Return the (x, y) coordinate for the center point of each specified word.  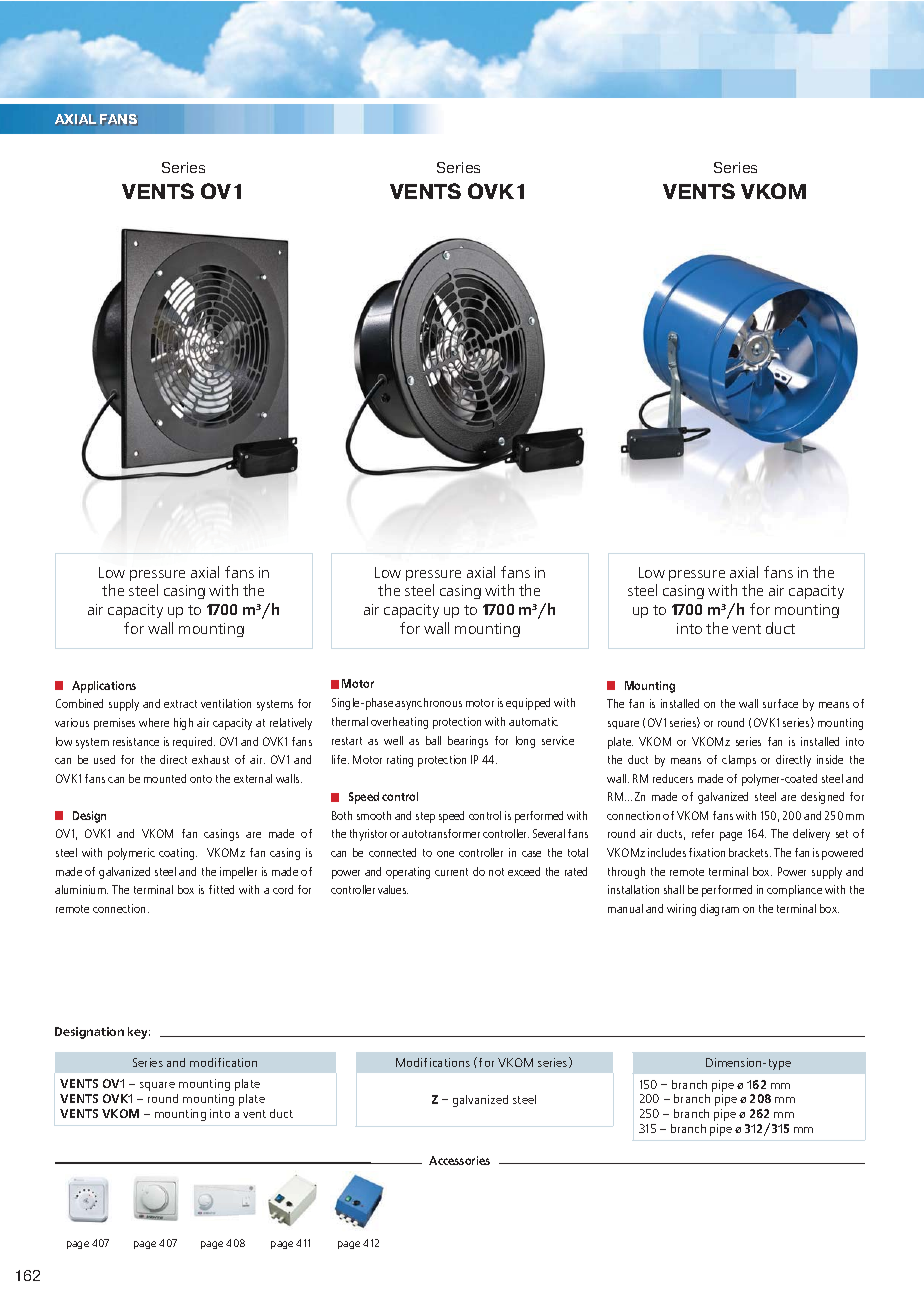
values (393, 889)
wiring (681, 910)
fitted (221, 889)
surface (780, 703)
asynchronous (428, 704)
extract (180, 704)
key (139, 1033)
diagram (719, 910)
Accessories (459, 1160)
